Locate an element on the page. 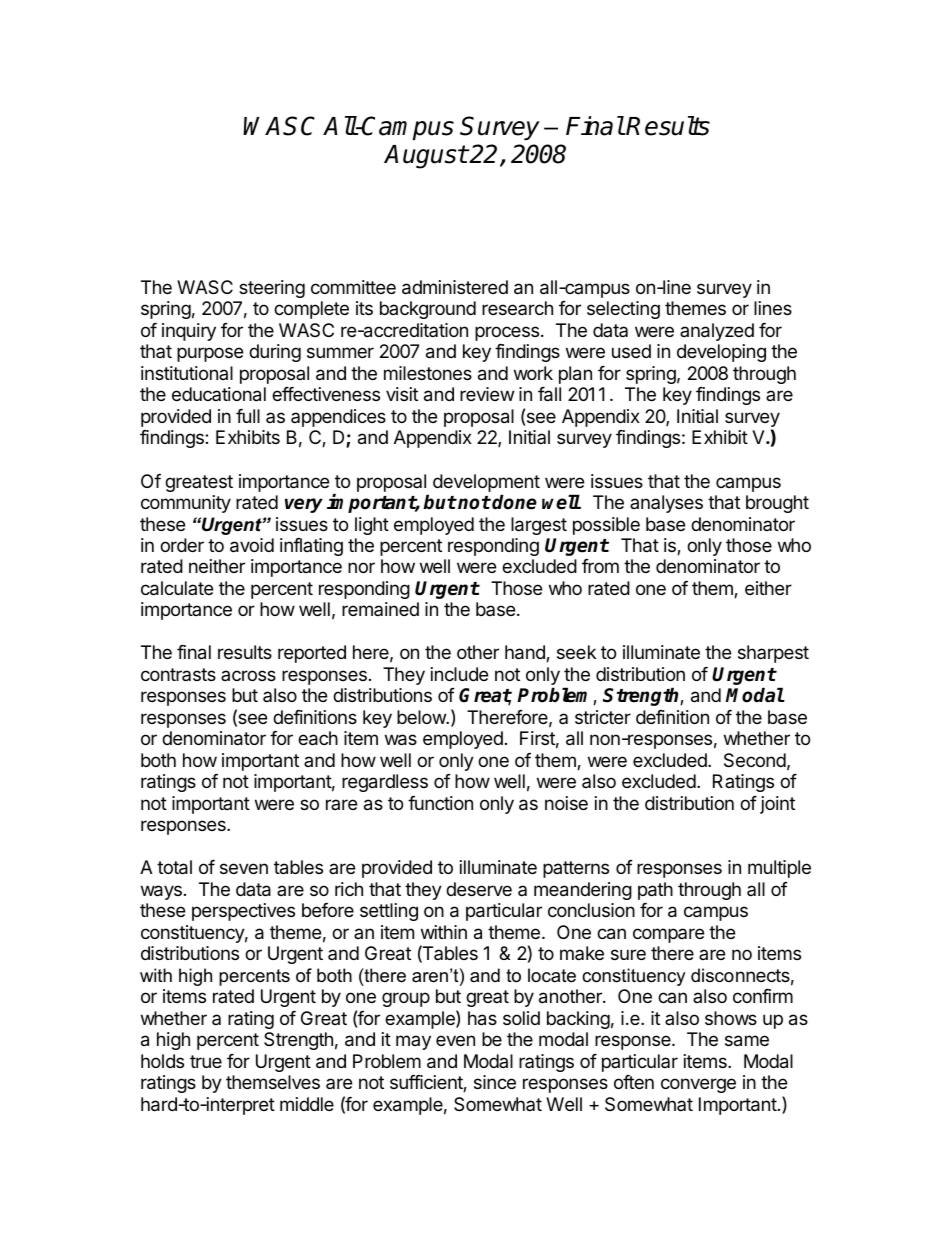 Image resolution: width=952 pixels, height=1233 pixels. converge is located at coordinates (698, 1085).
